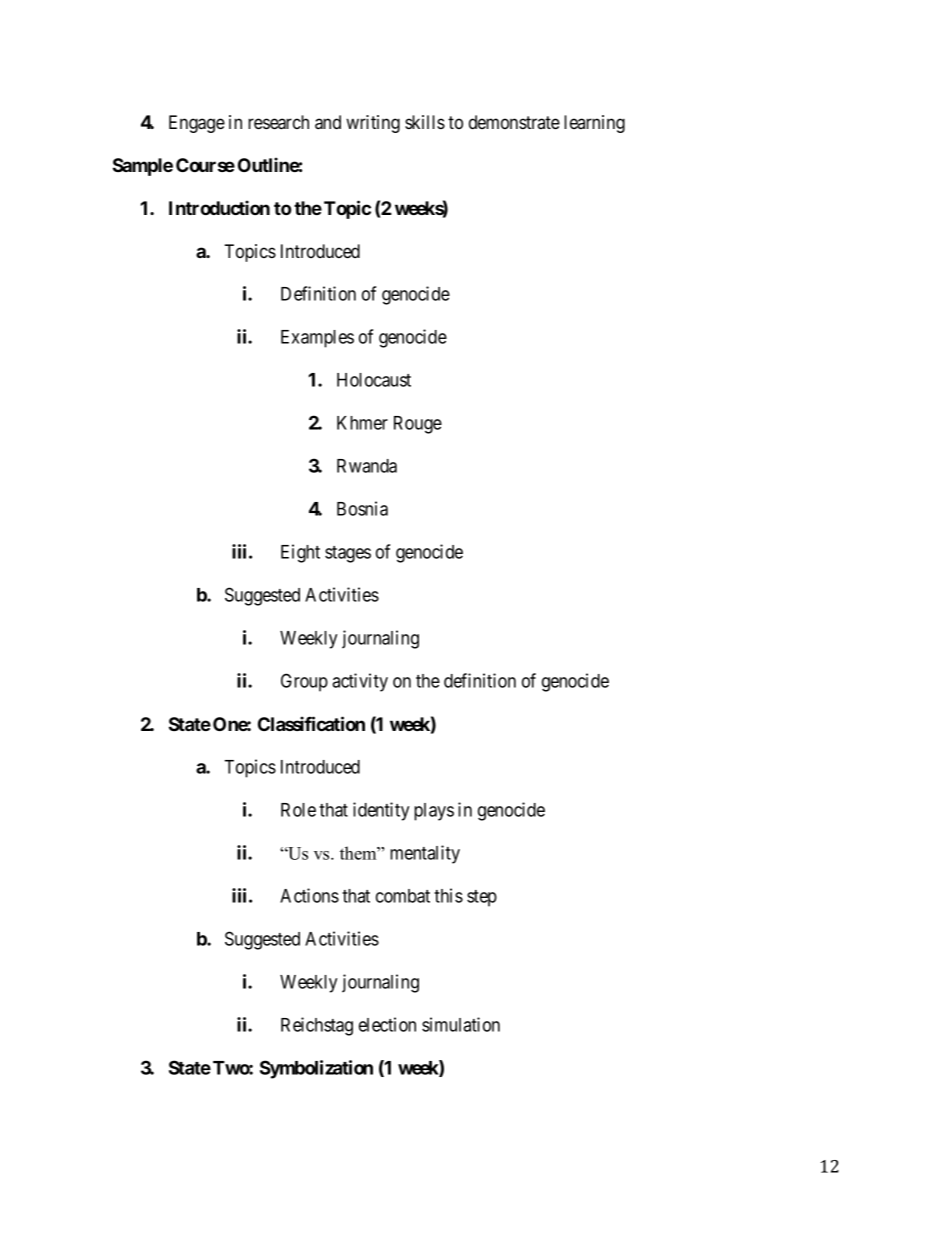 This screenshot has height=1233, width=952. Describe the element at coordinates (373, 124) in the screenshot. I see `writing` at that location.
